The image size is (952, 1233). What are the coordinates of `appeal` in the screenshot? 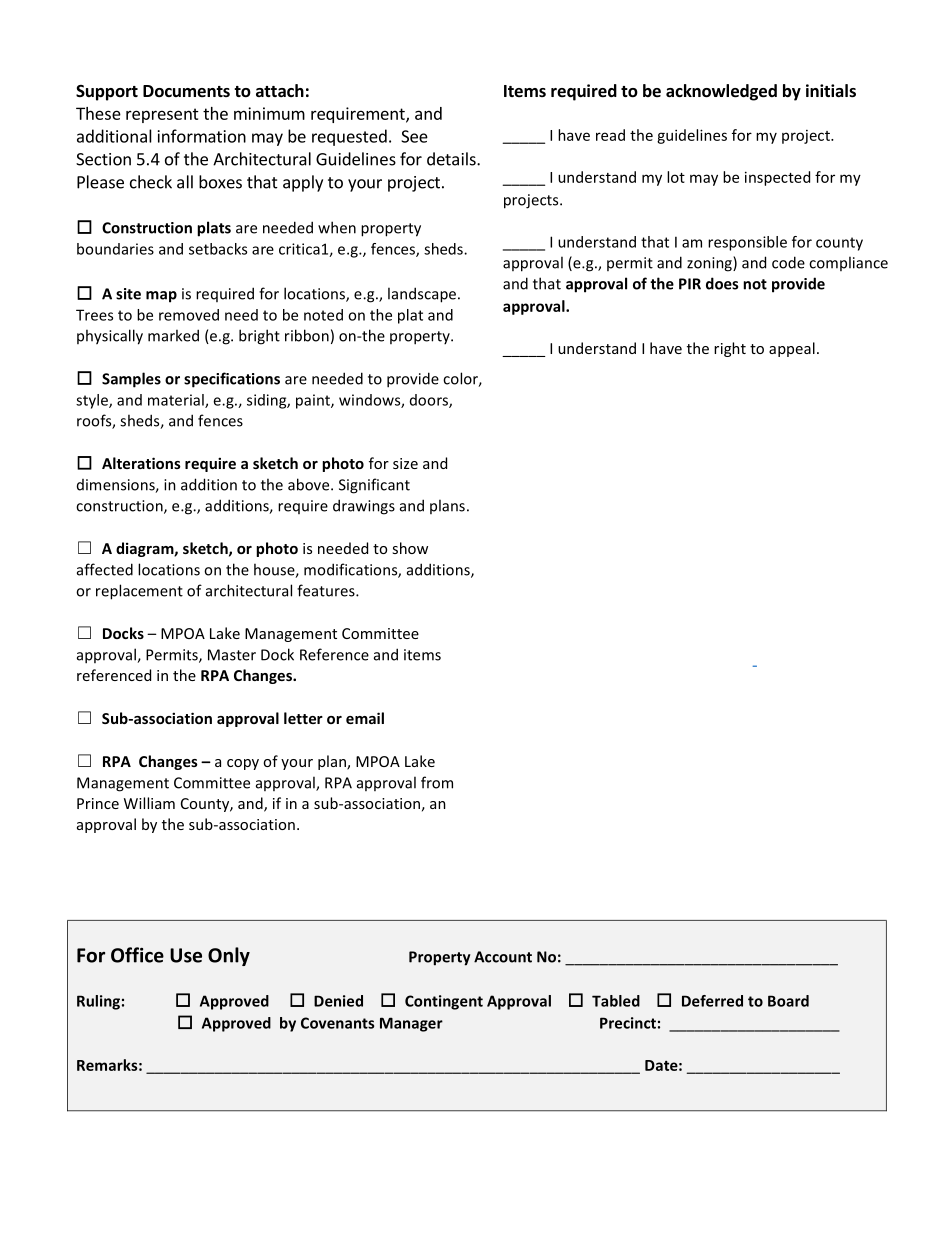 It's located at (792, 349).
